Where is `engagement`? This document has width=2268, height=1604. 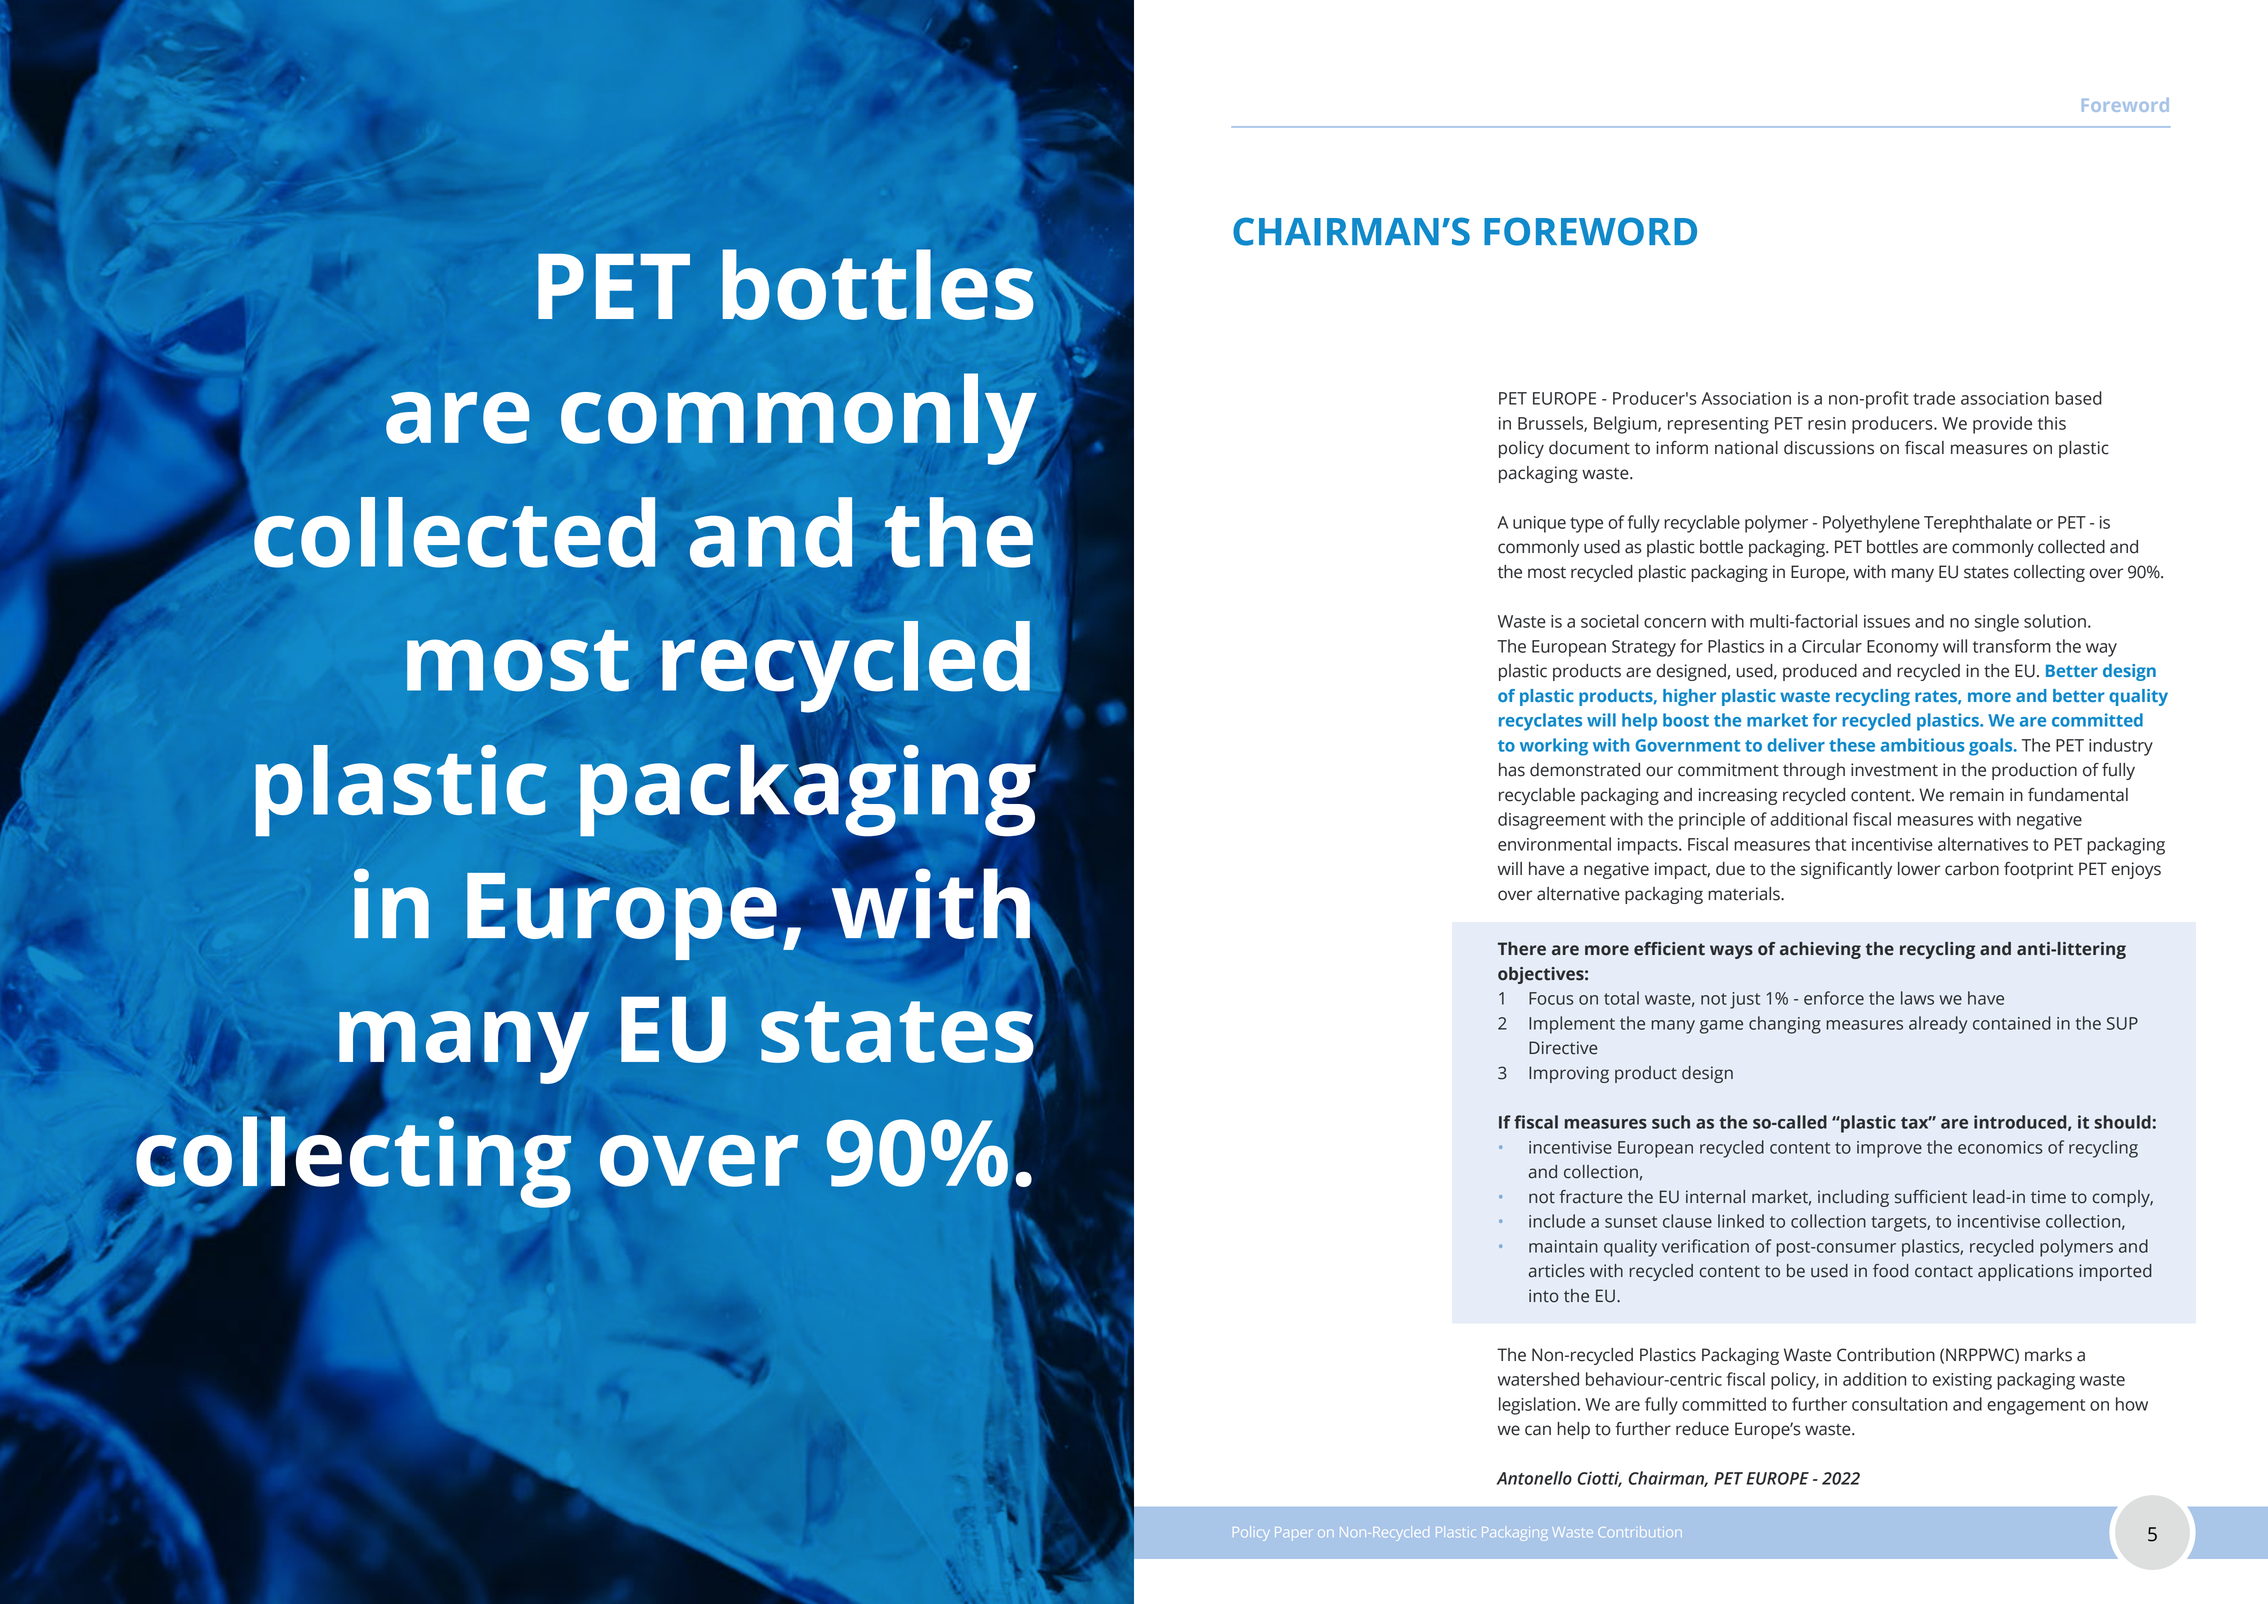
engagement is located at coordinates (2036, 1407).
